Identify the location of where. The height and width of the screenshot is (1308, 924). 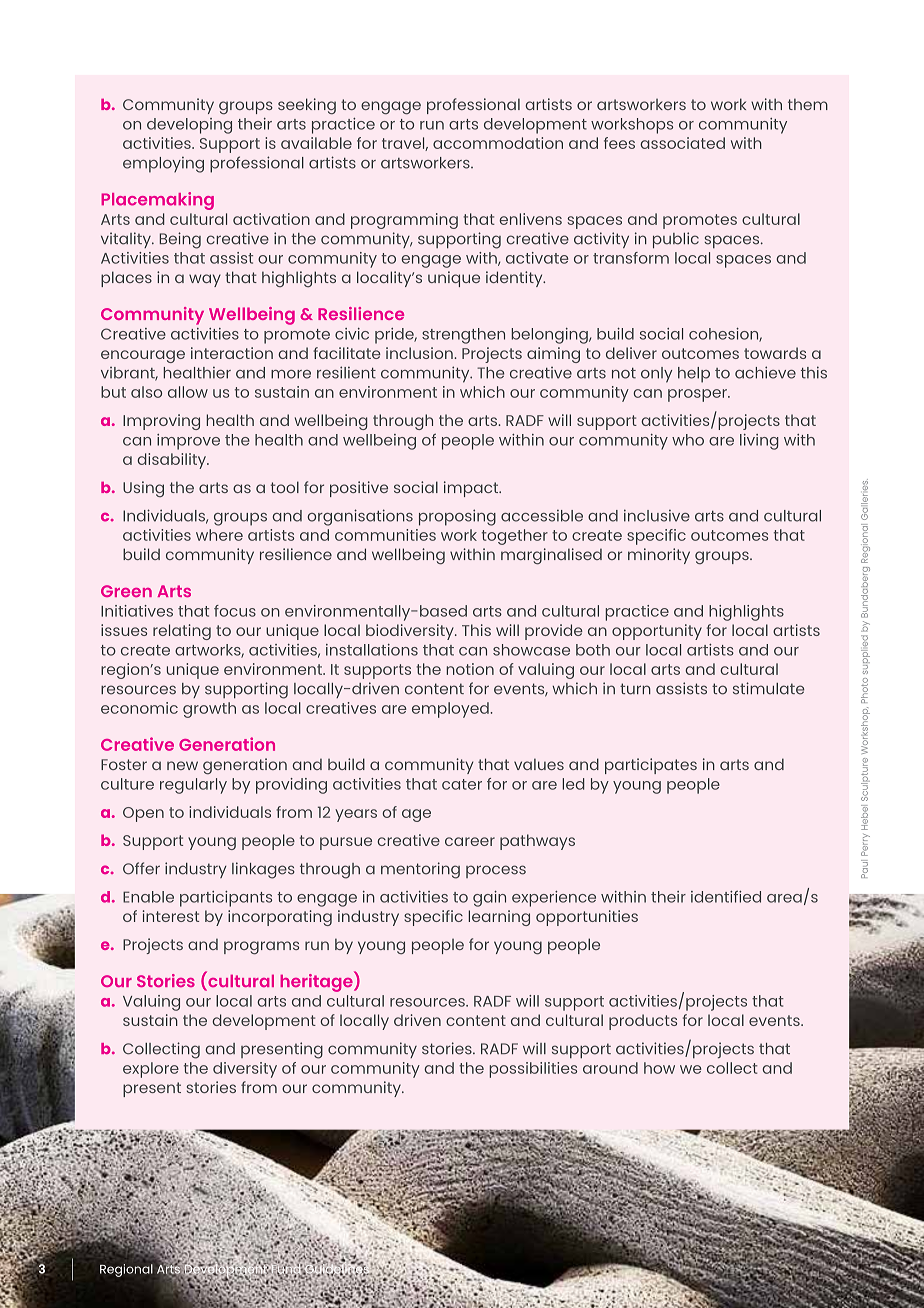
(219, 535).
